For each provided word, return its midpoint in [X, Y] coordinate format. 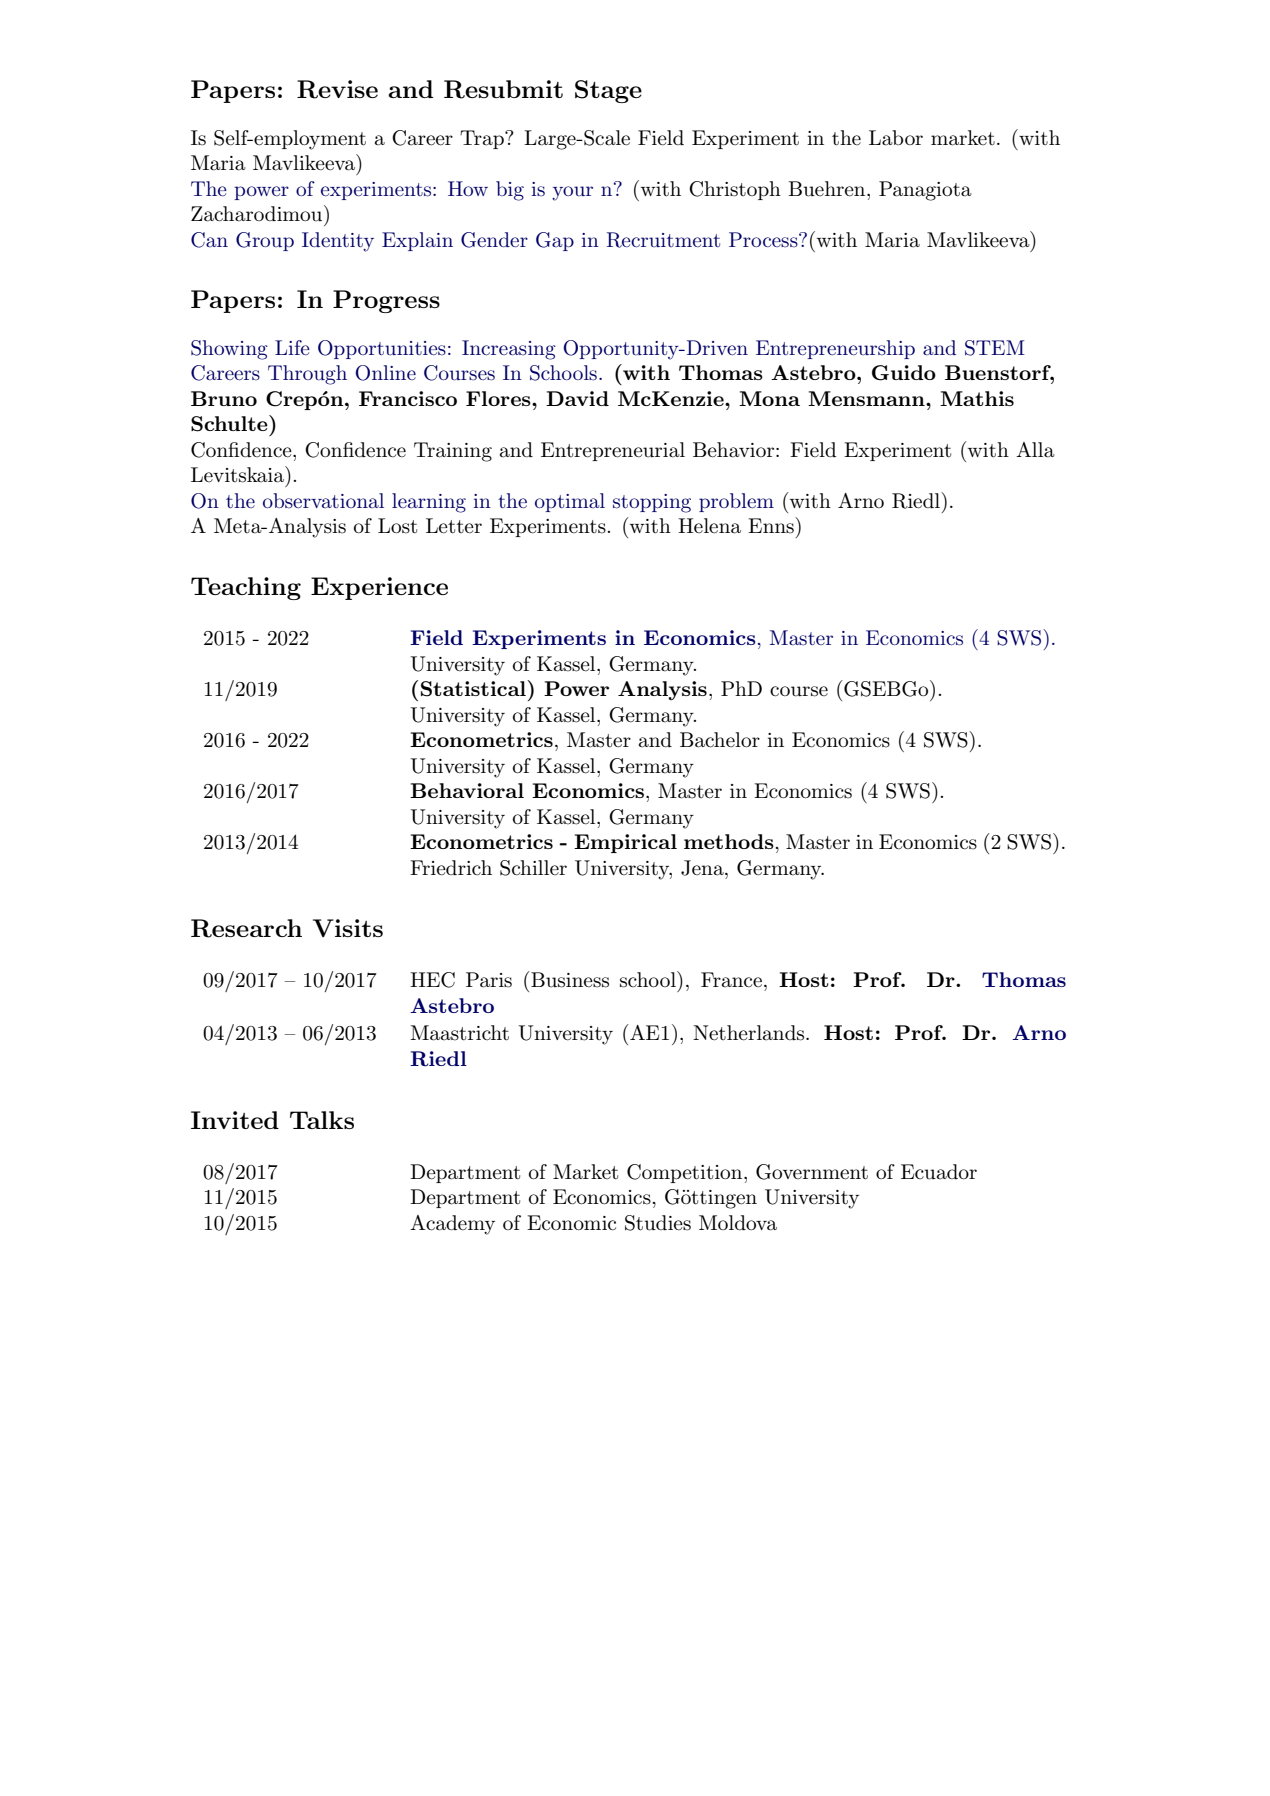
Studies [658, 1223]
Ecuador [939, 1172]
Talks [322, 1120]
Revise [337, 89]
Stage [608, 91]
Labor [896, 138]
